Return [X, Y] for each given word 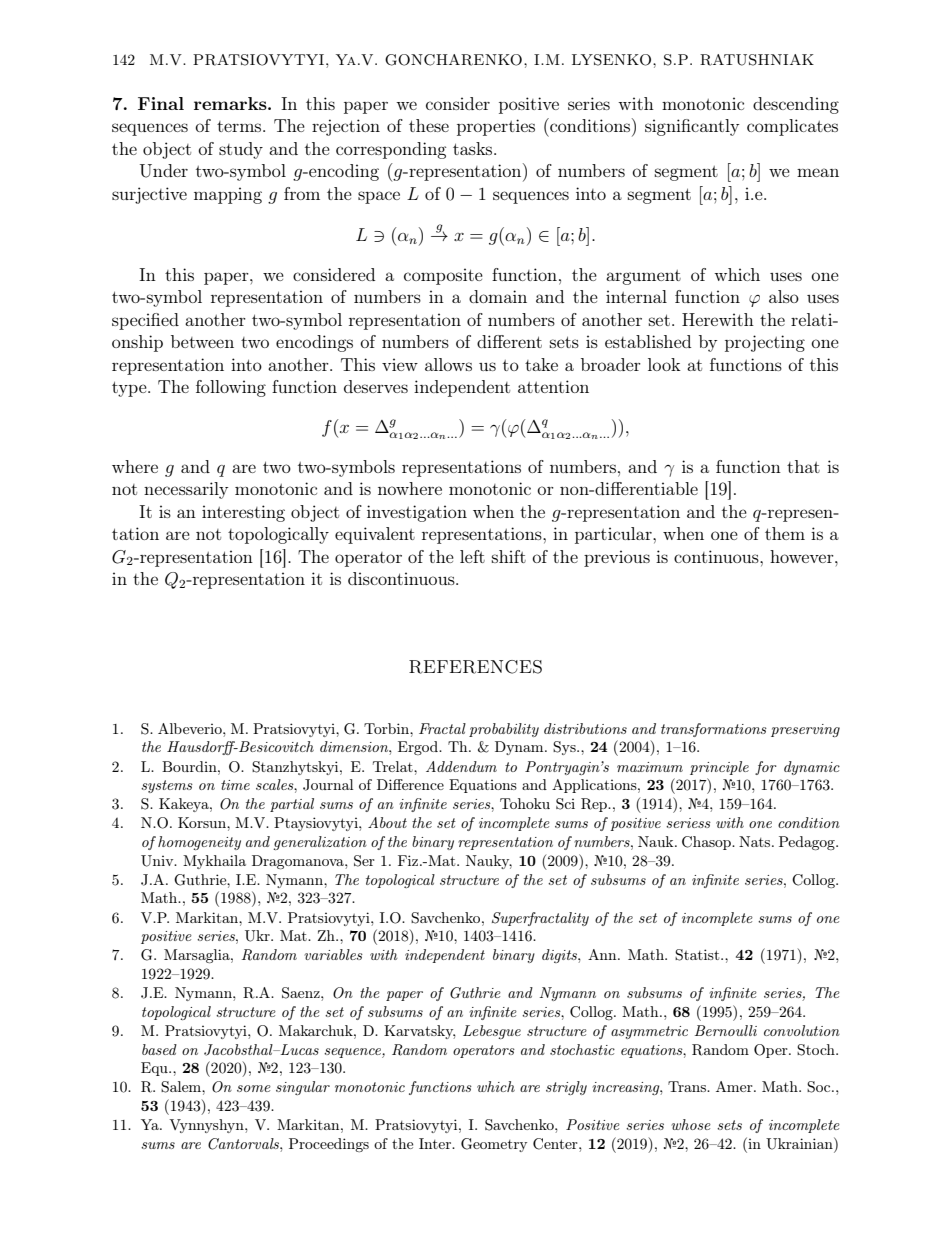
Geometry [494, 1145]
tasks [474, 148]
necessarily [186, 490]
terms [240, 126]
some [254, 1088]
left [472, 556]
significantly [692, 127]
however [803, 556]
